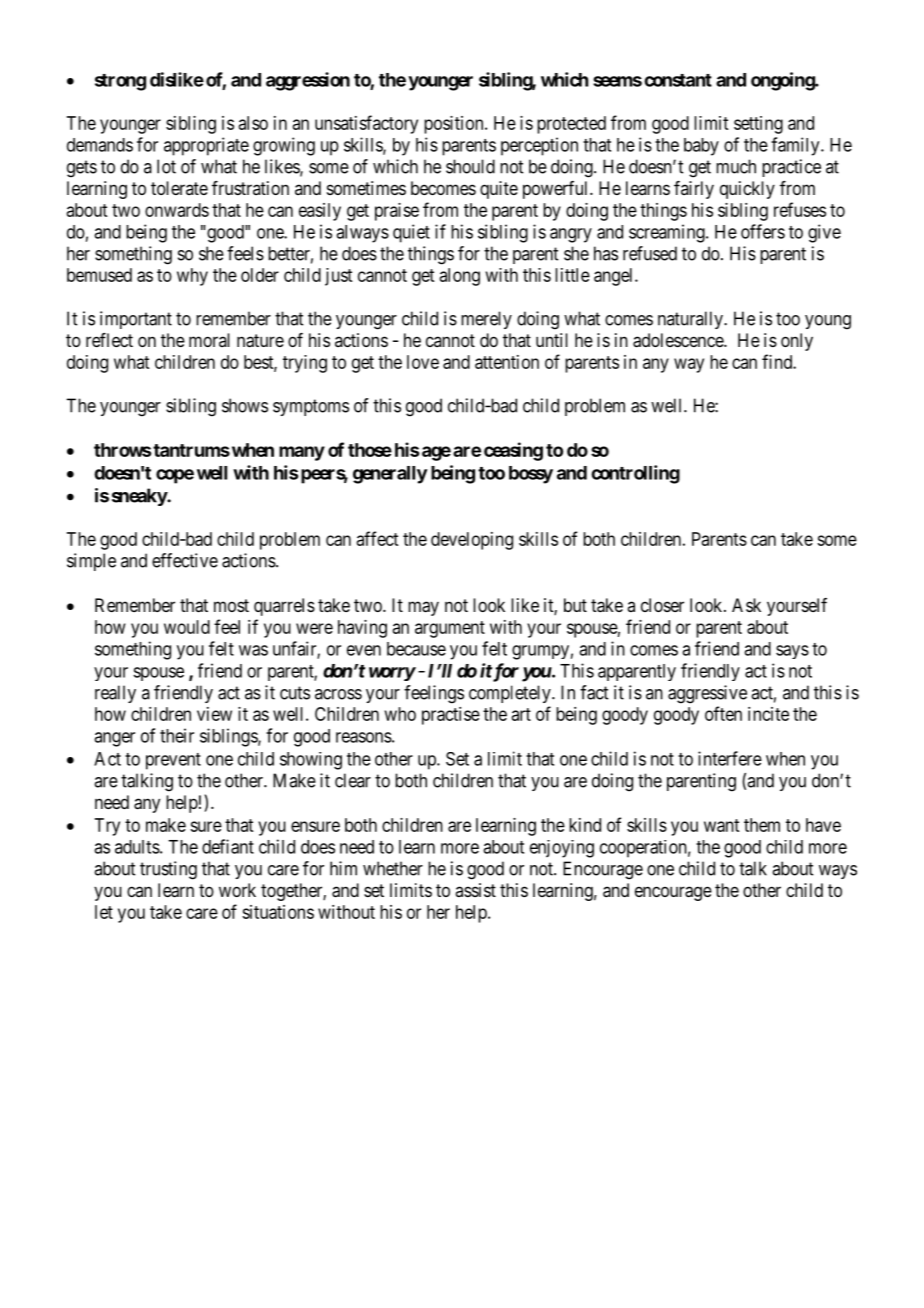 The width and height of the screenshot is (924, 1308). I want to click on Ask, so click(746, 605).
